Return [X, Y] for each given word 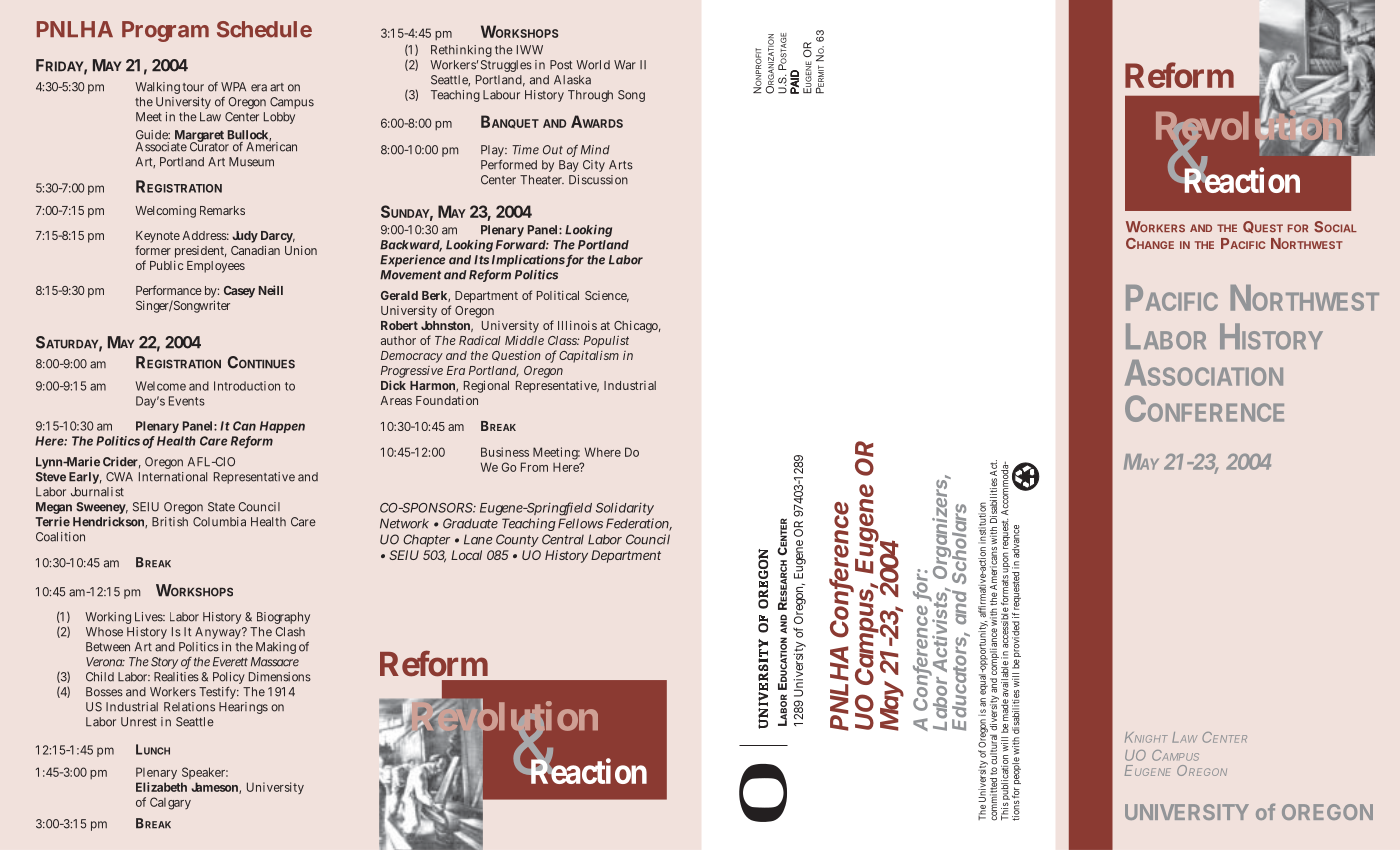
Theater [542, 180]
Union [301, 250]
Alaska [572, 80]
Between [108, 647]
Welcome [161, 386]
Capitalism [589, 356]
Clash [290, 632]
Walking [157, 88]
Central [563, 539]
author [398, 340]
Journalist [97, 492]
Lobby [279, 118]
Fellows [580, 523]
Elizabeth [161, 787]
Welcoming [165, 212]
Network [404, 523]
